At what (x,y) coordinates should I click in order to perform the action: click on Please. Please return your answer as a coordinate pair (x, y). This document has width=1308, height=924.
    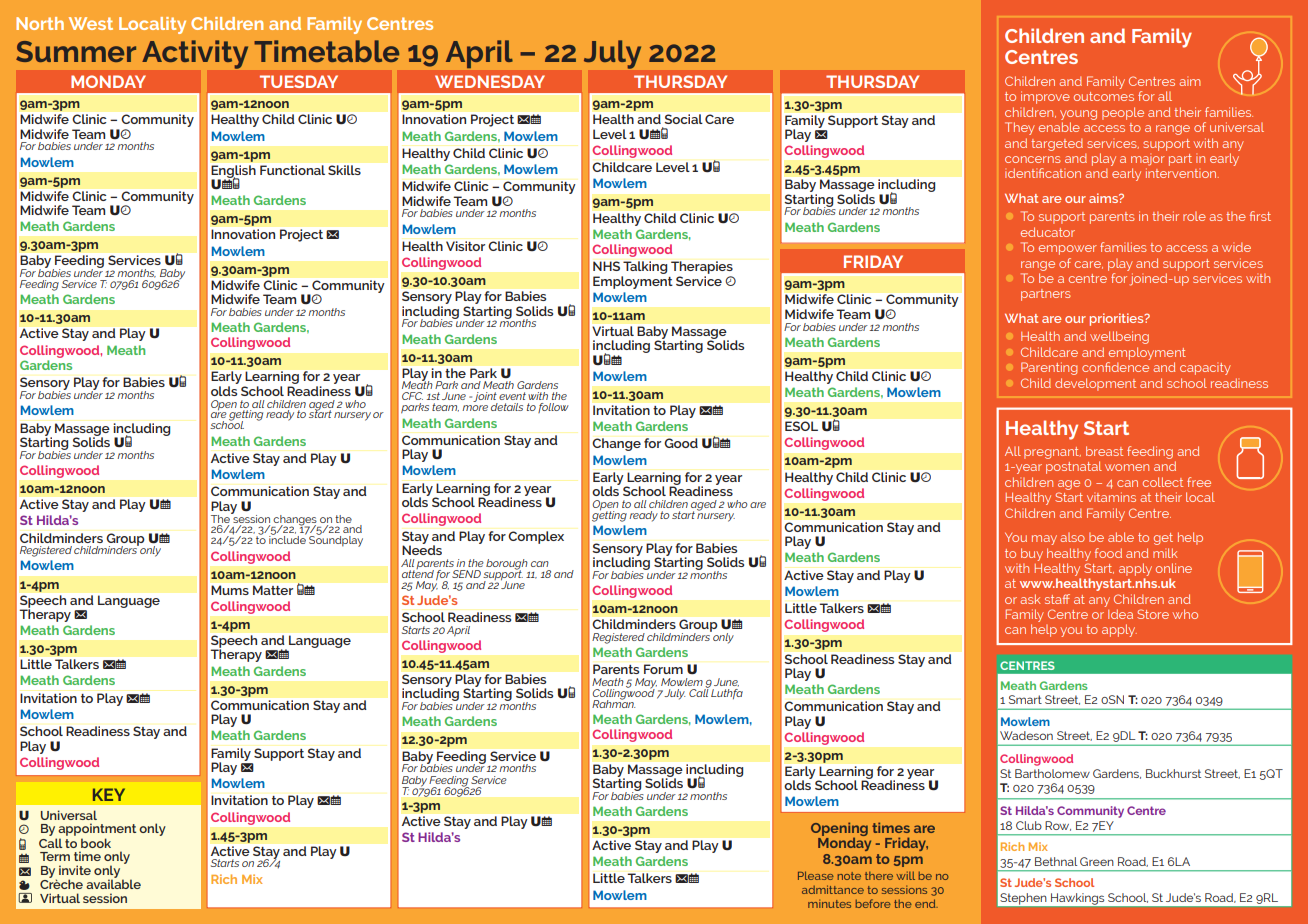
    Looking at the image, I should click on (816, 875).
